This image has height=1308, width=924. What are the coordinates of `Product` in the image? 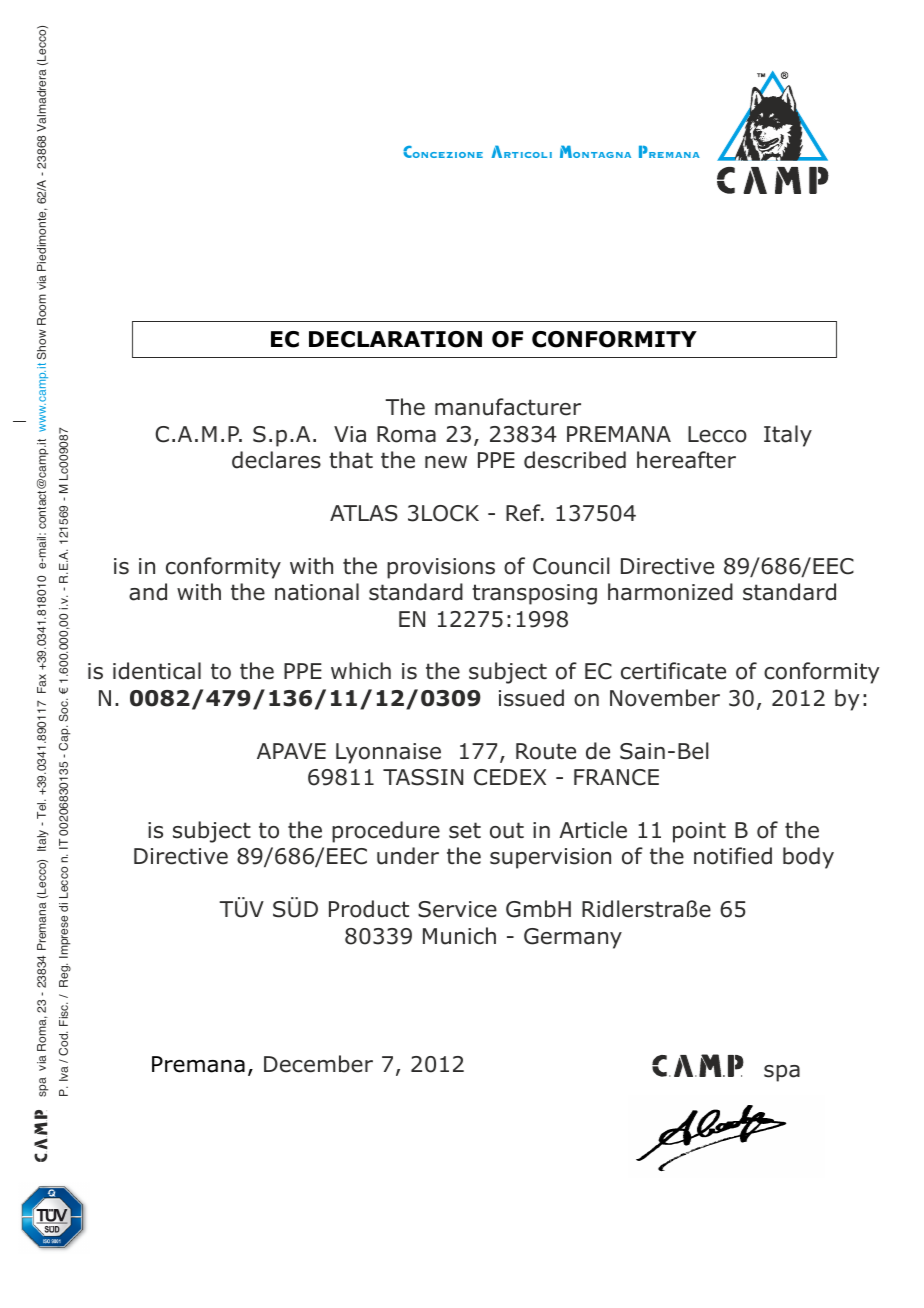 It's located at (369, 909).
